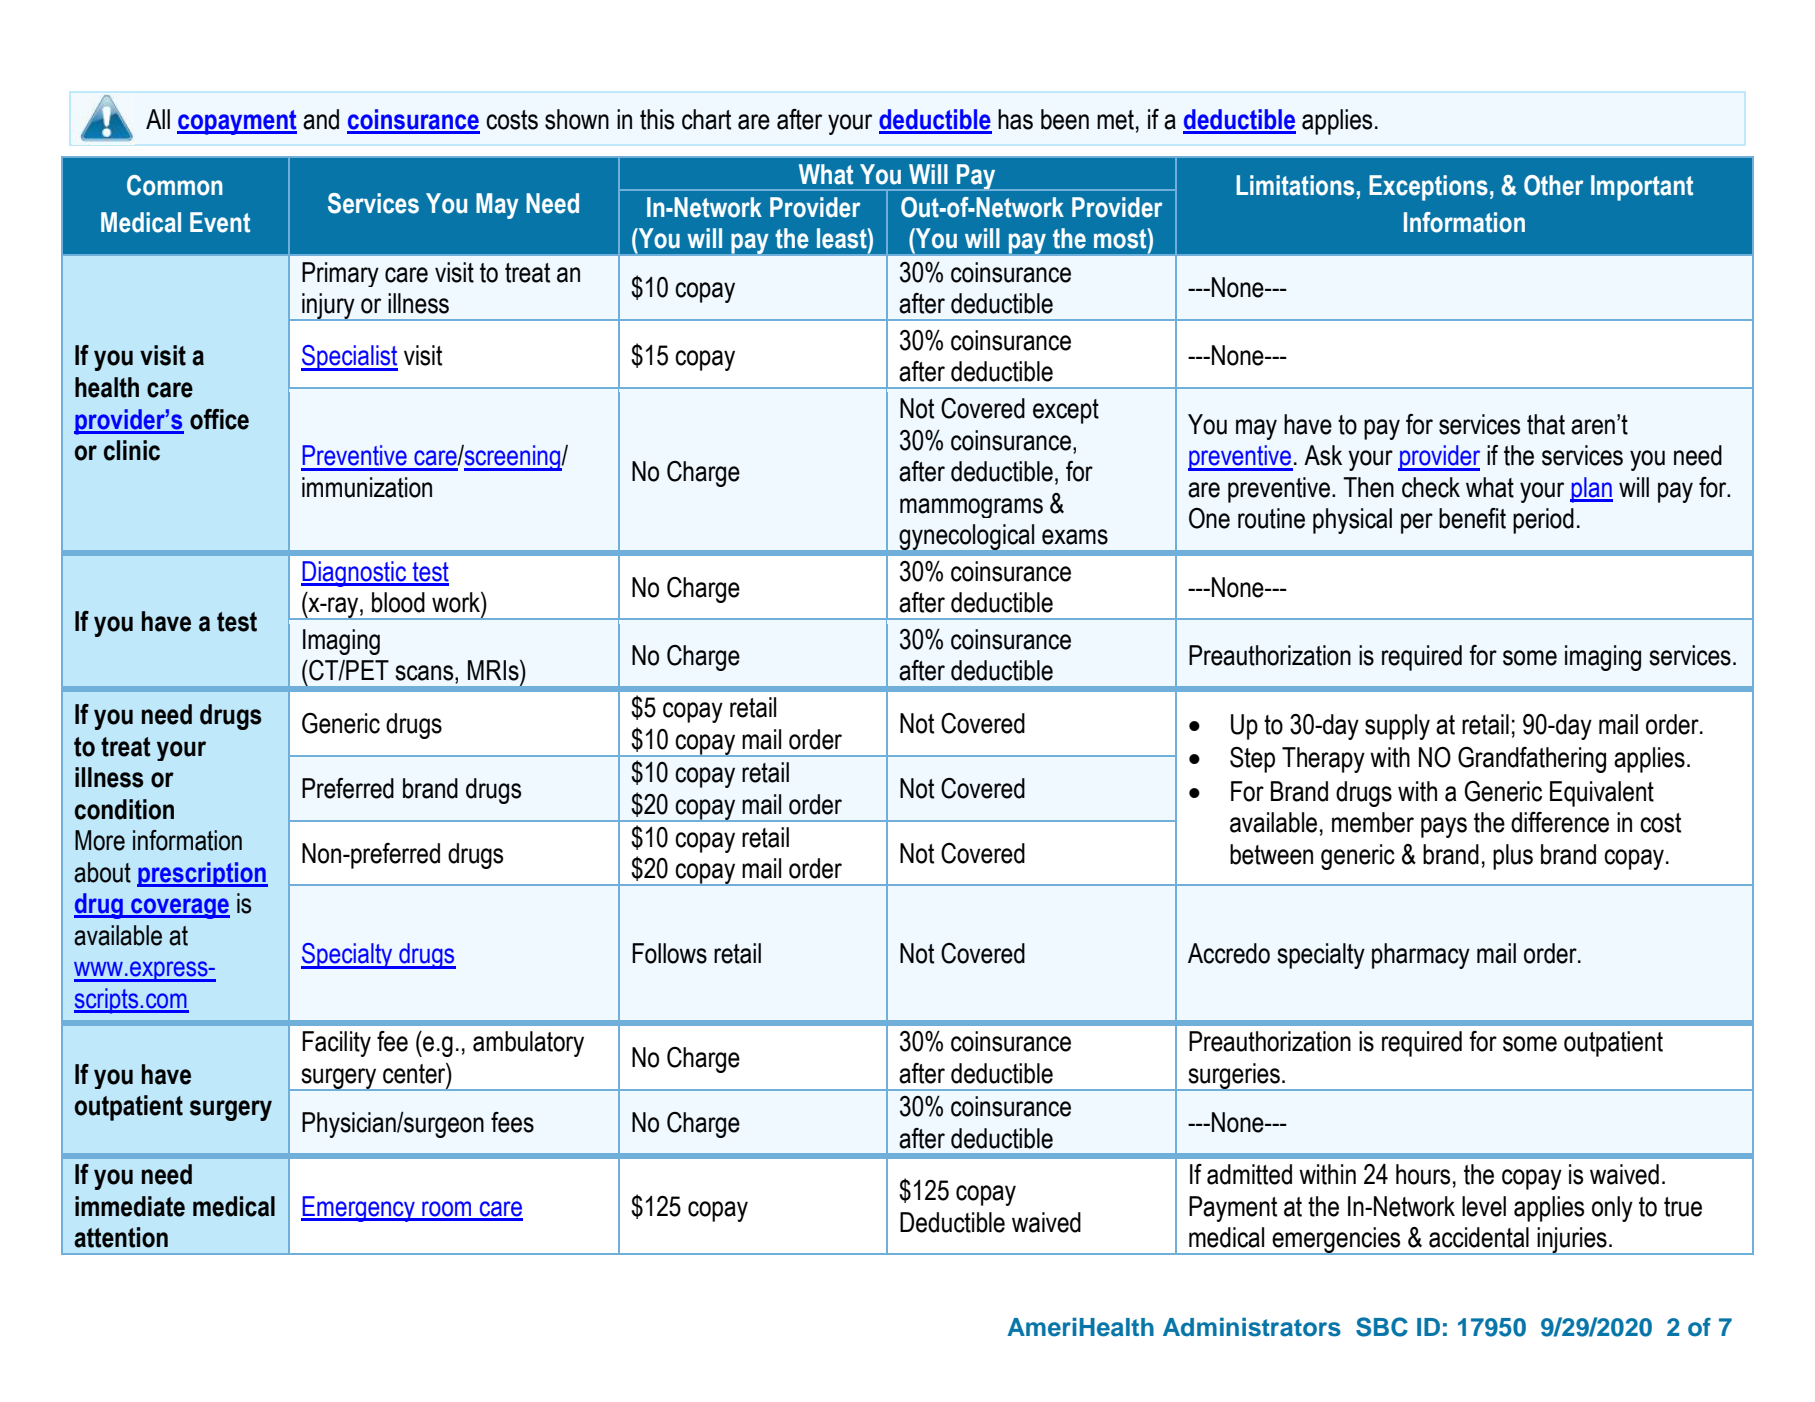 The image size is (1815, 1402). Describe the element at coordinates (1479, 1237) in the document. I see `accidental` at that location.
